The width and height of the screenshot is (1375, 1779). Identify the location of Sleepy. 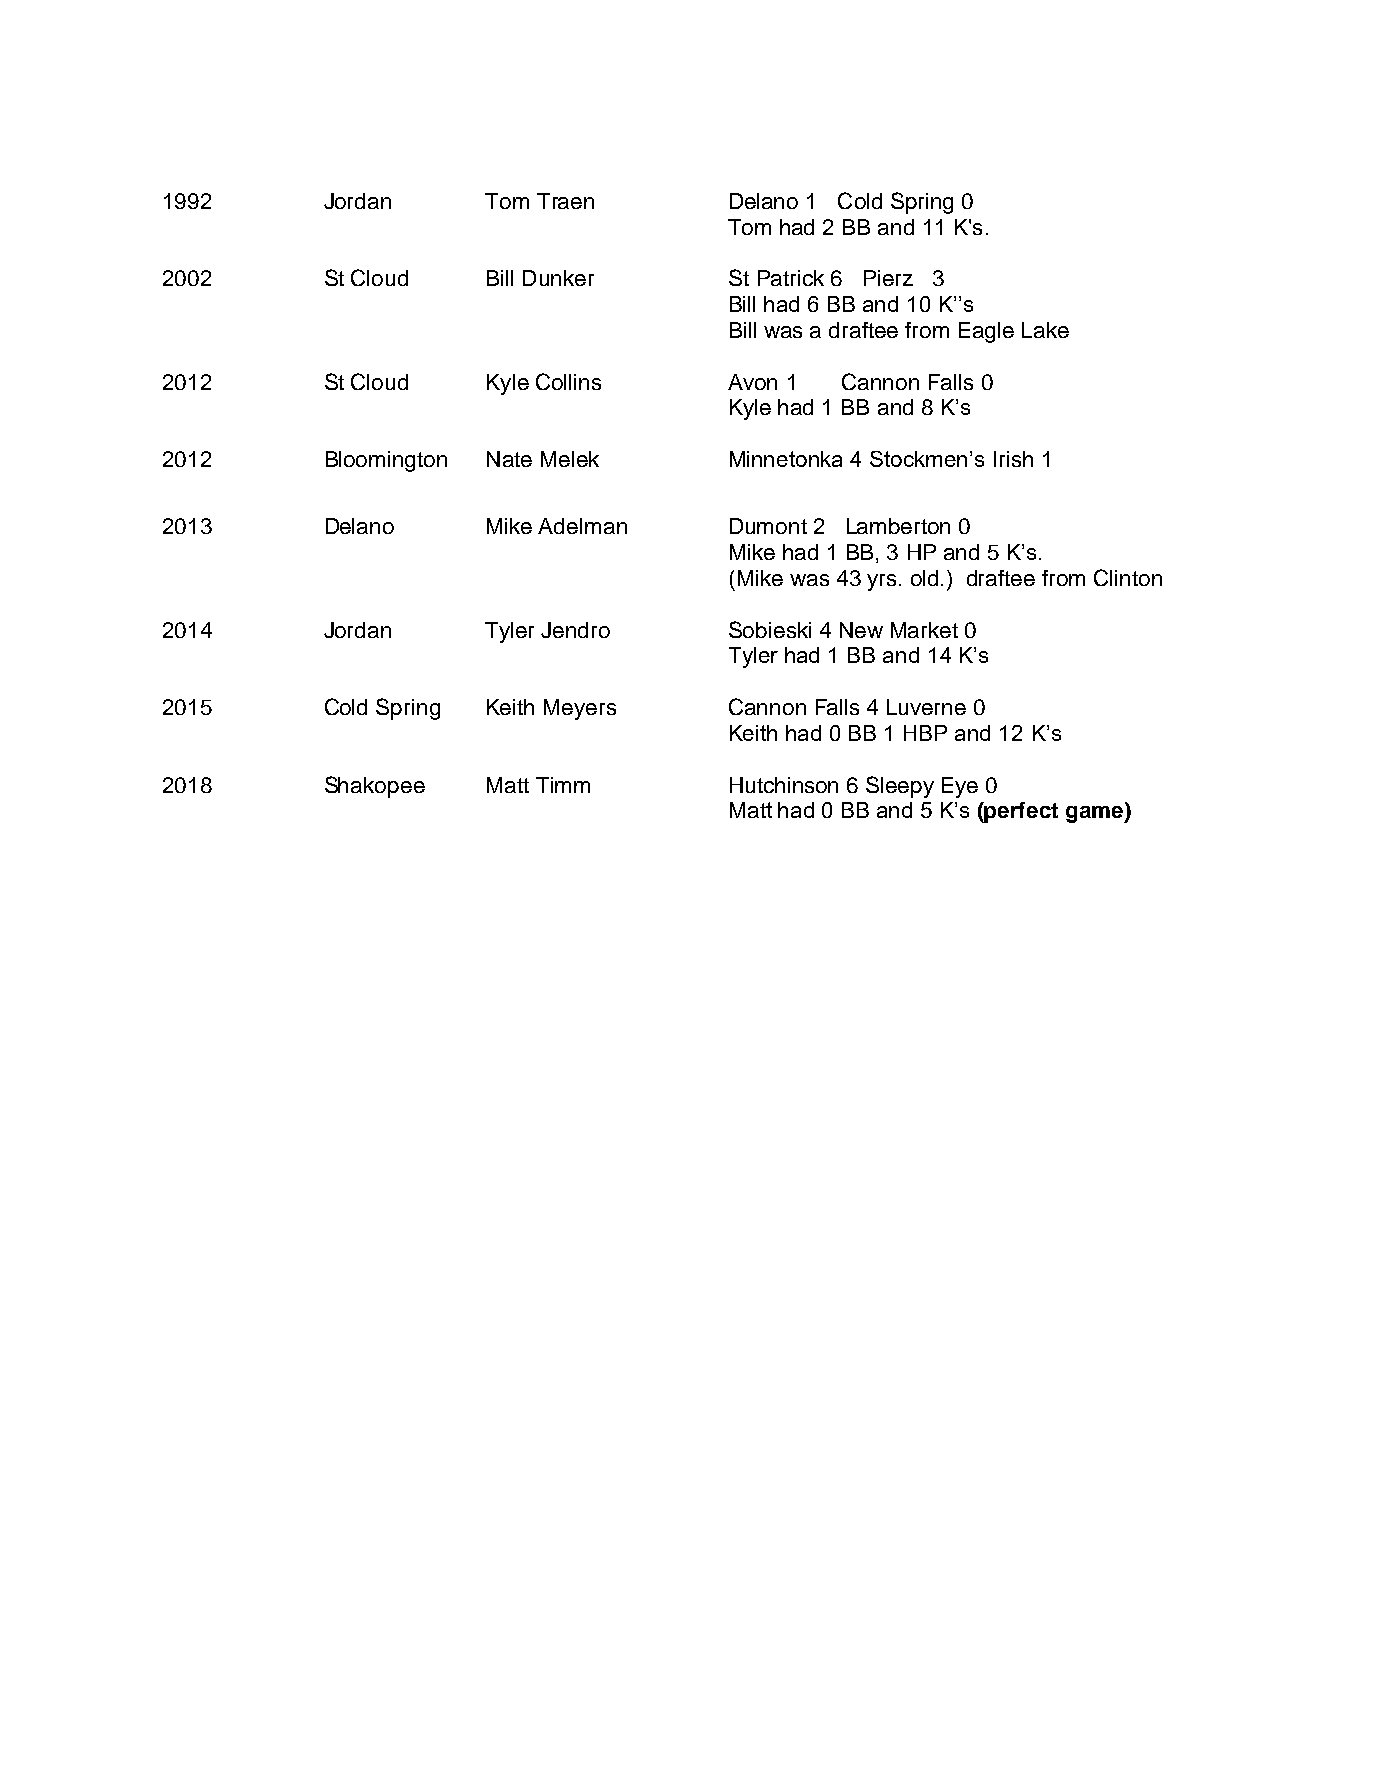
(900, 787).
